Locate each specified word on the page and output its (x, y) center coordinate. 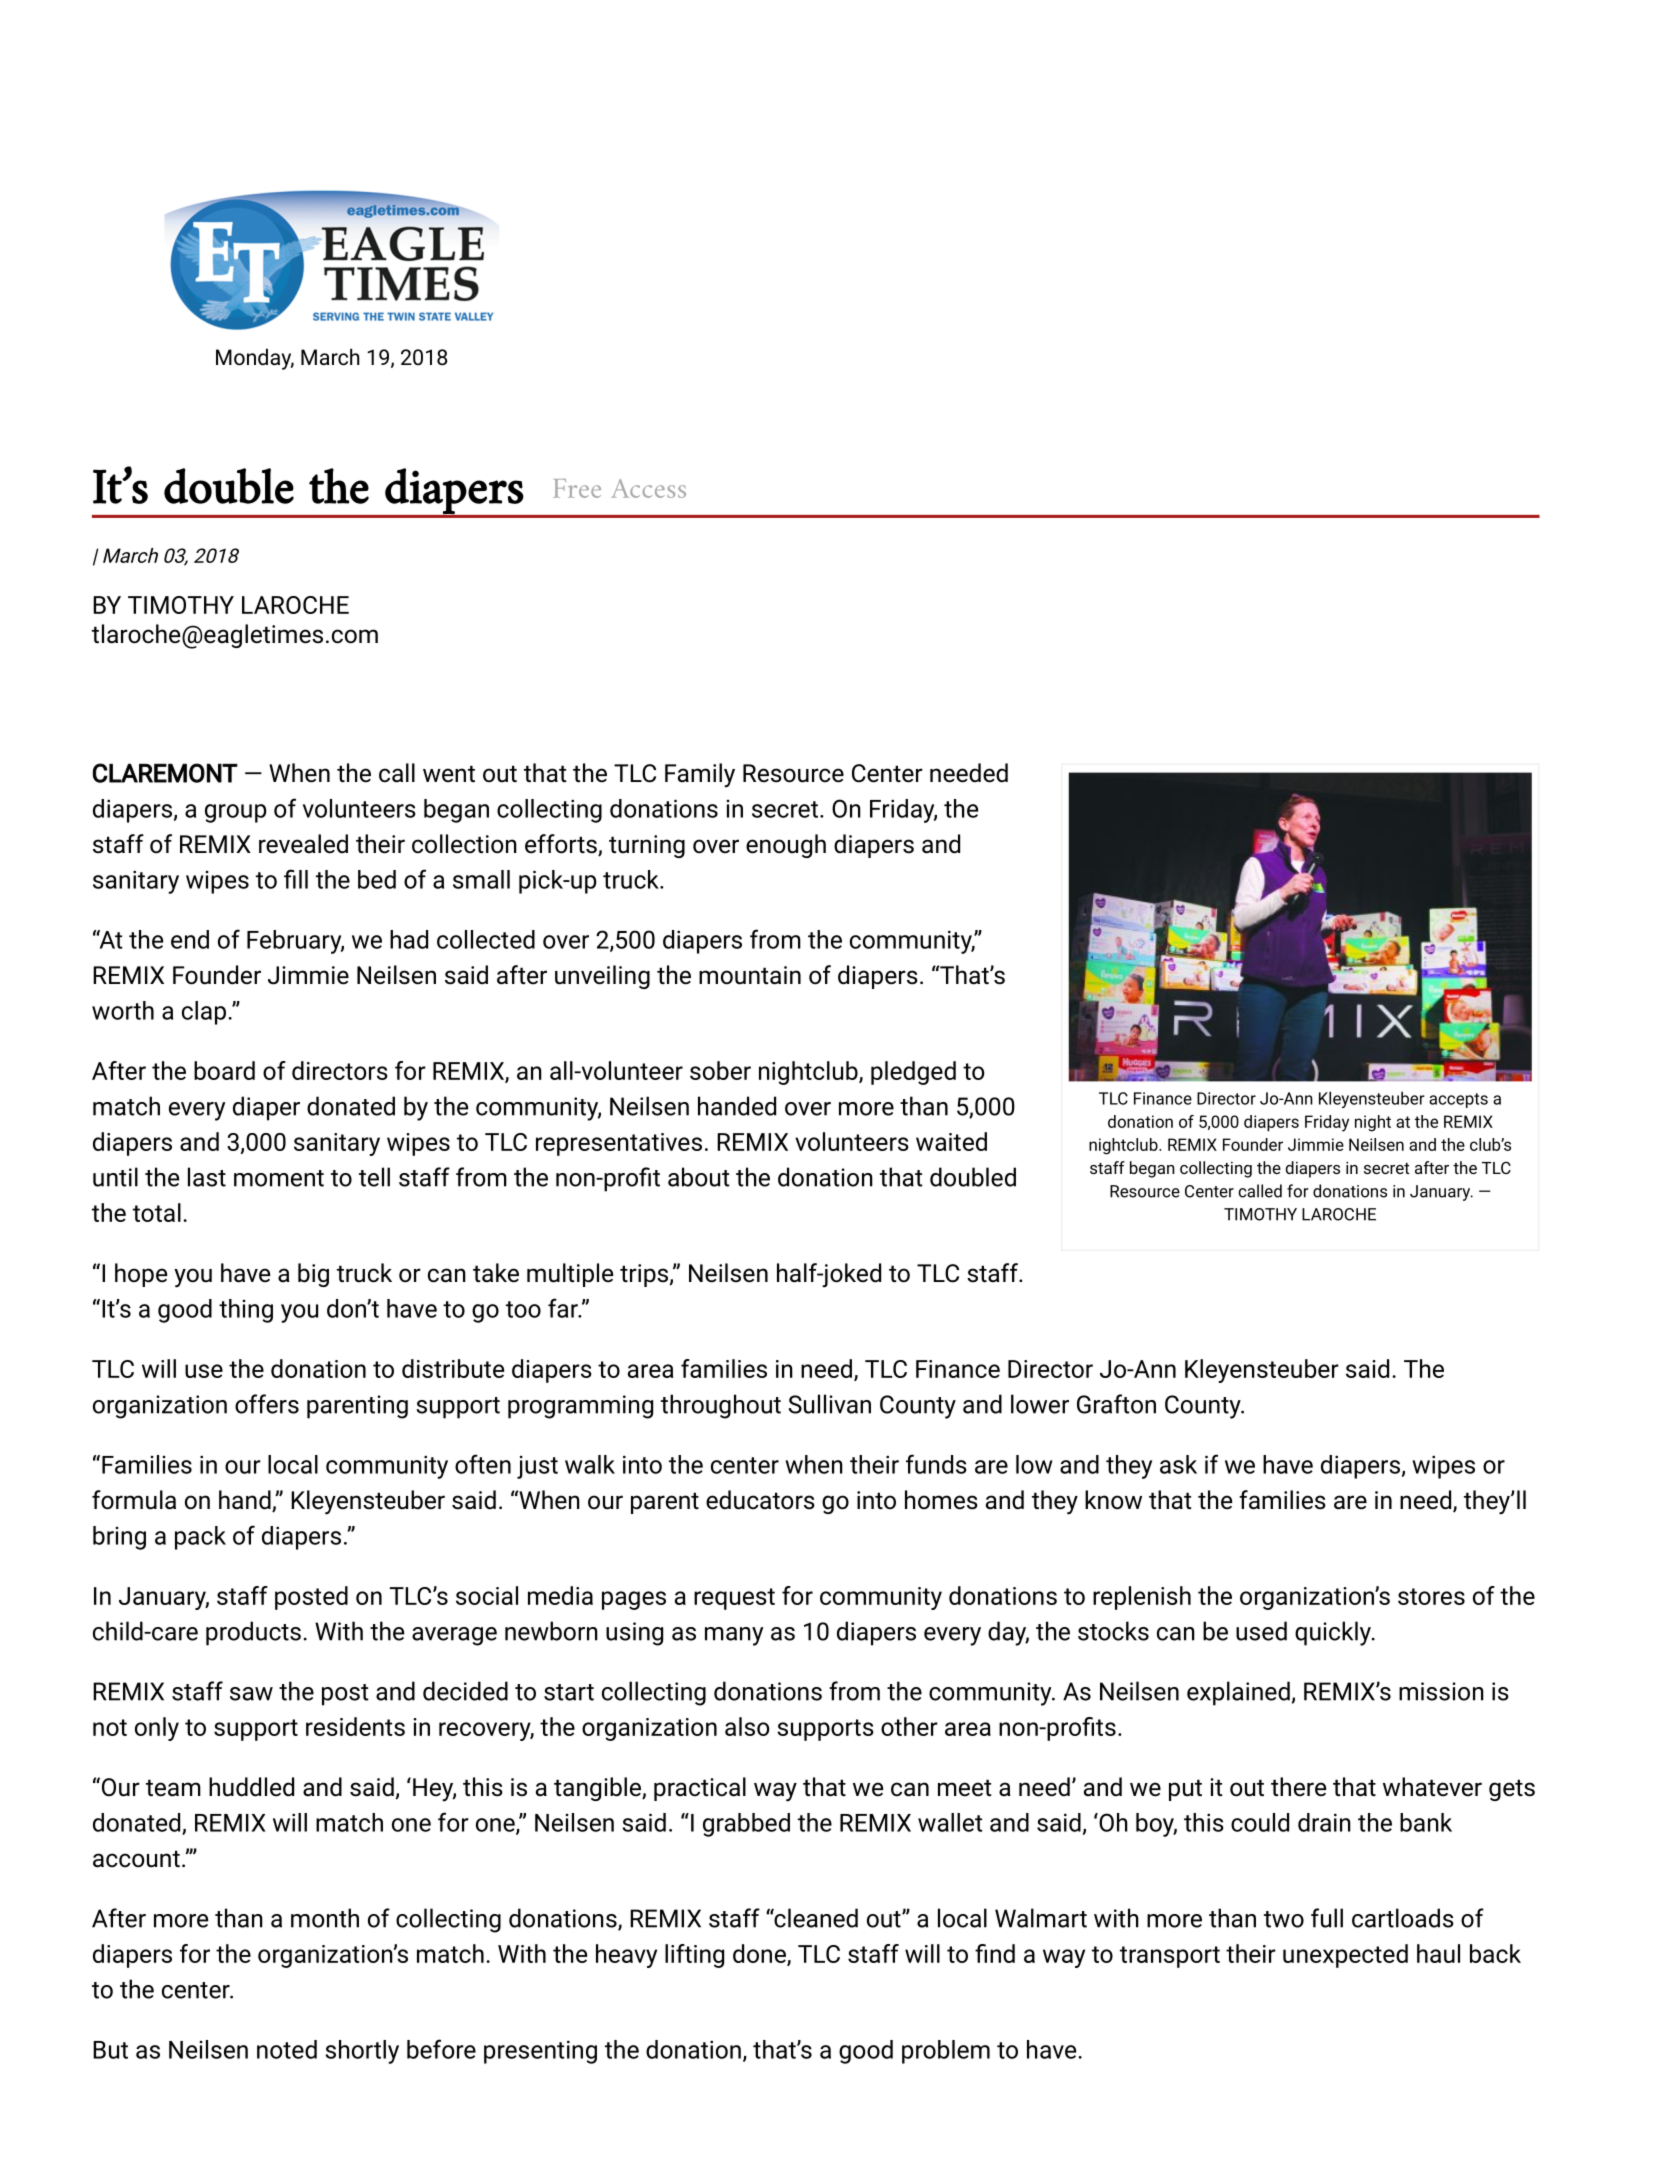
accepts (1458, 1100)
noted (287, 2049)
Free (577, 488)
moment (279, 1178)
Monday (255, 359)
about (699, 1177)
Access (648, 488)
